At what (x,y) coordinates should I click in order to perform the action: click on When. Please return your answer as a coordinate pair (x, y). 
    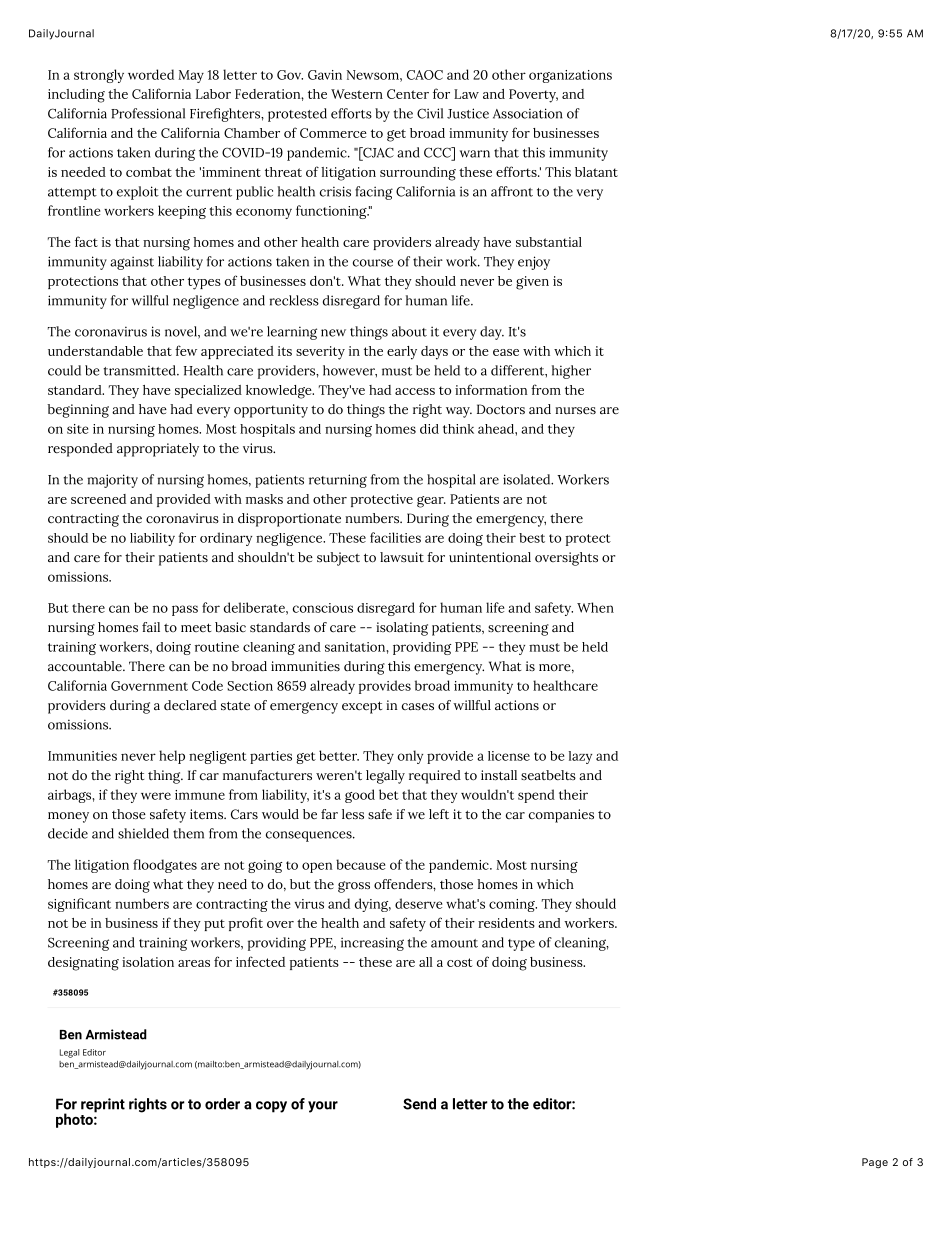
    Looking at the image, I should click on (595, 607).
